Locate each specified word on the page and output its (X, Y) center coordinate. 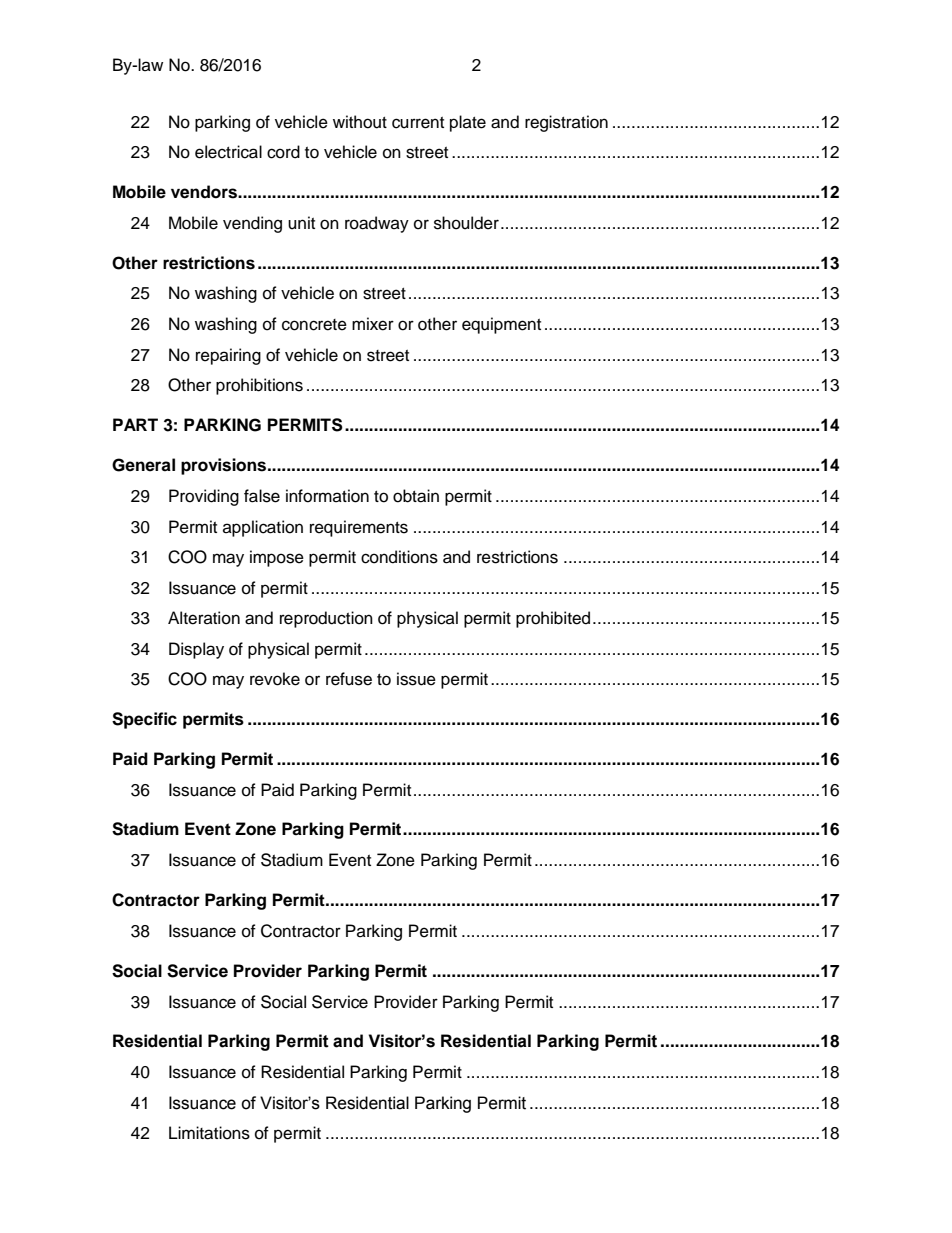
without (360, 122)
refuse (349, 679)
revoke (275, 679)
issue (416, 679)
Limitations (209, 1133)
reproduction (326, 619)
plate (468, 123)
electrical (228, 152)
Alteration (204, 618)
